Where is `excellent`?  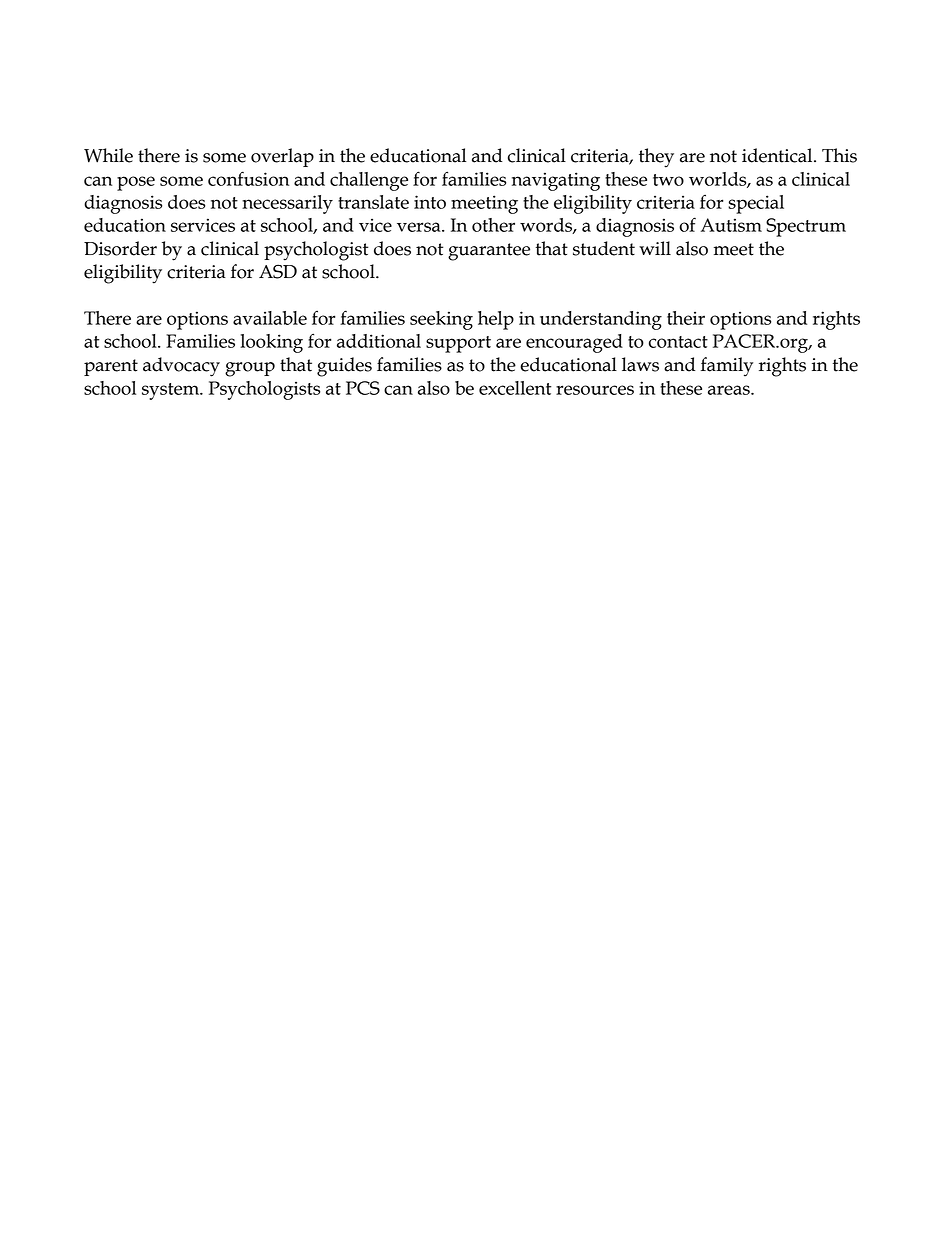 excellent is located at coordinates (515, 388).
